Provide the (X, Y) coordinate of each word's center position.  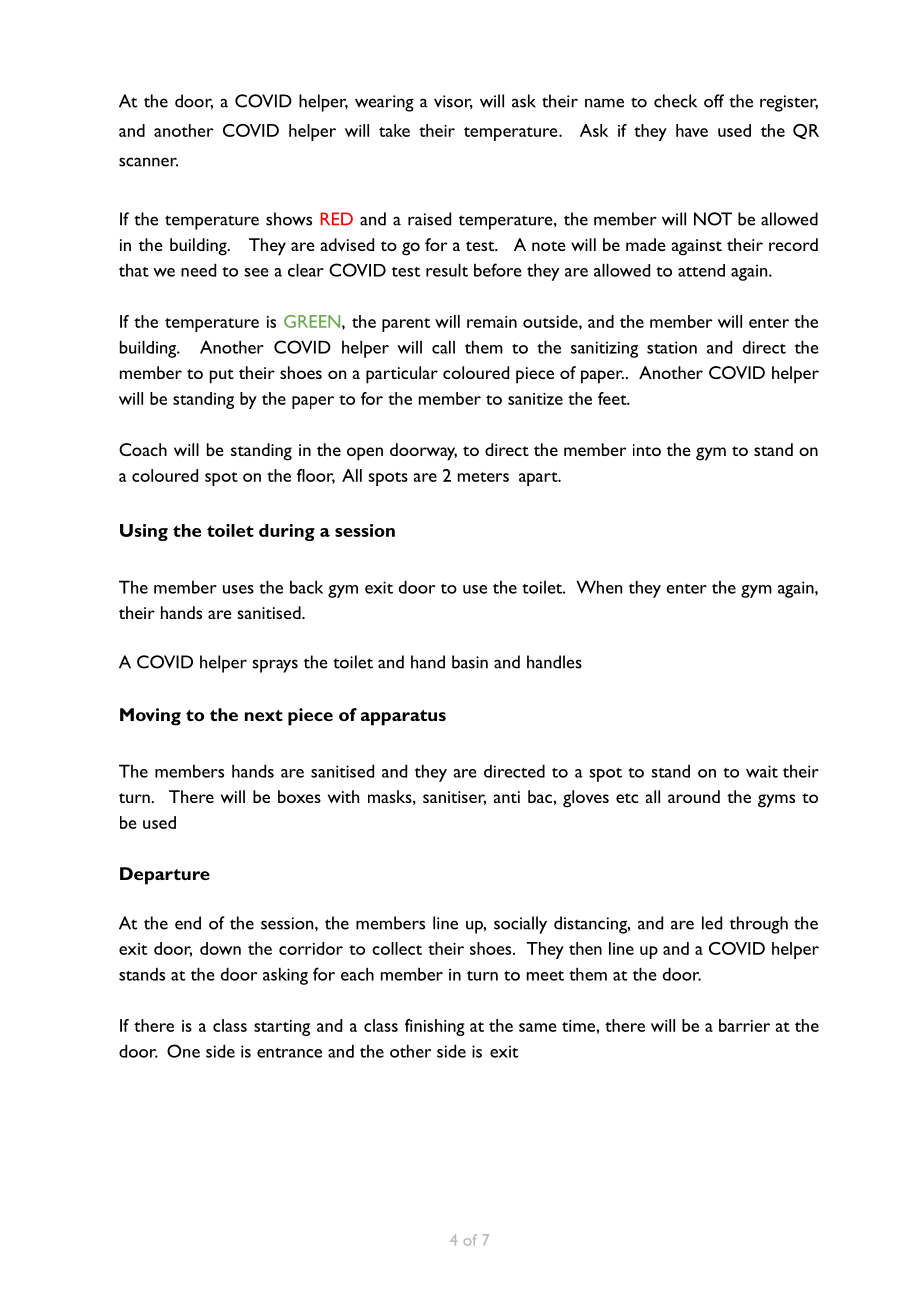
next (264, 715)
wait (762, 771)
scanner (148, 162)
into (647, 450)
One (183, 1051)
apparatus (403, 718)
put (222, 376)
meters (483, 477)
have (692, 130)
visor (453, 102)
